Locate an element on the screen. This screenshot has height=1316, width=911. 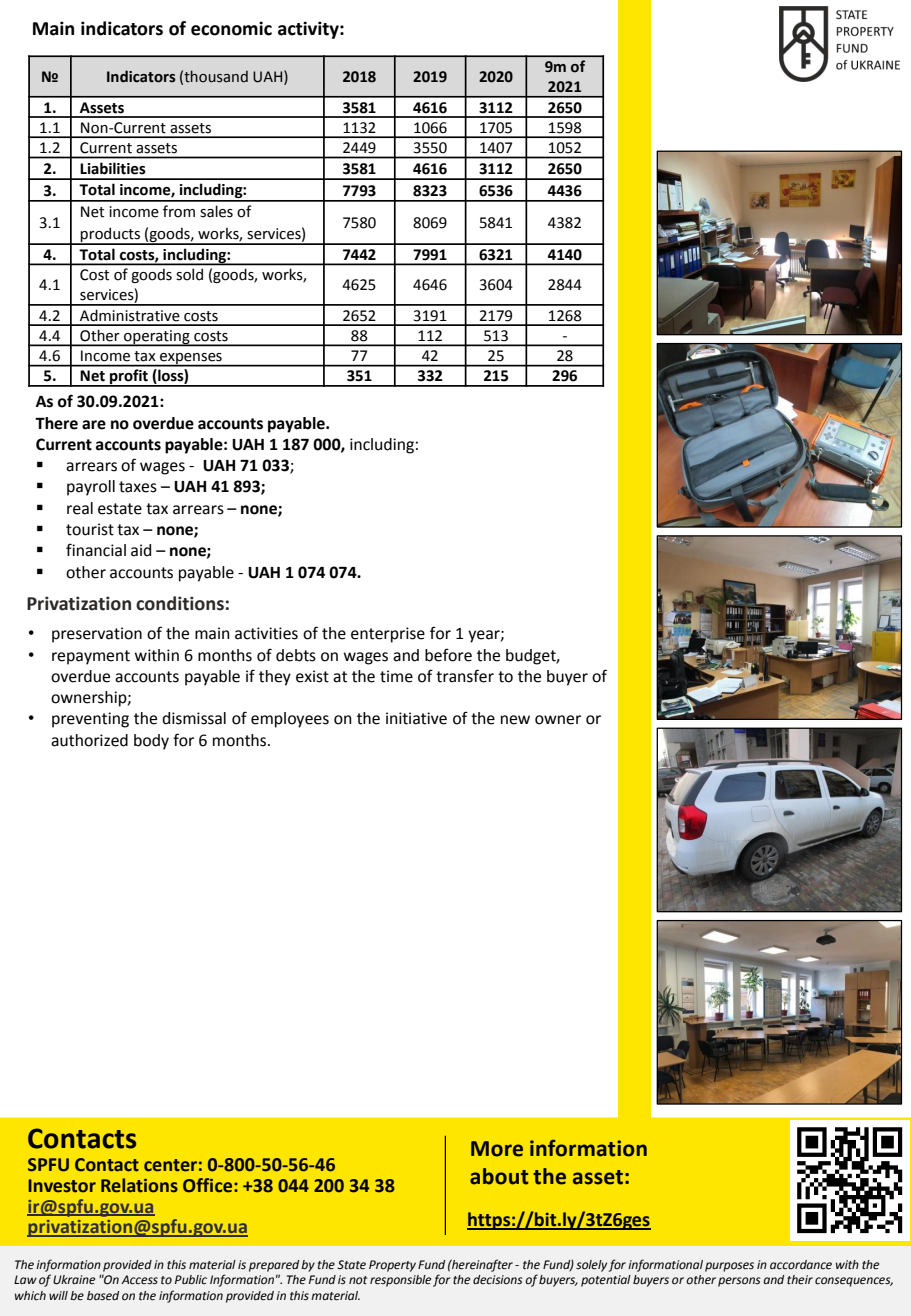
Access is located at coordinates (139, 1280).
